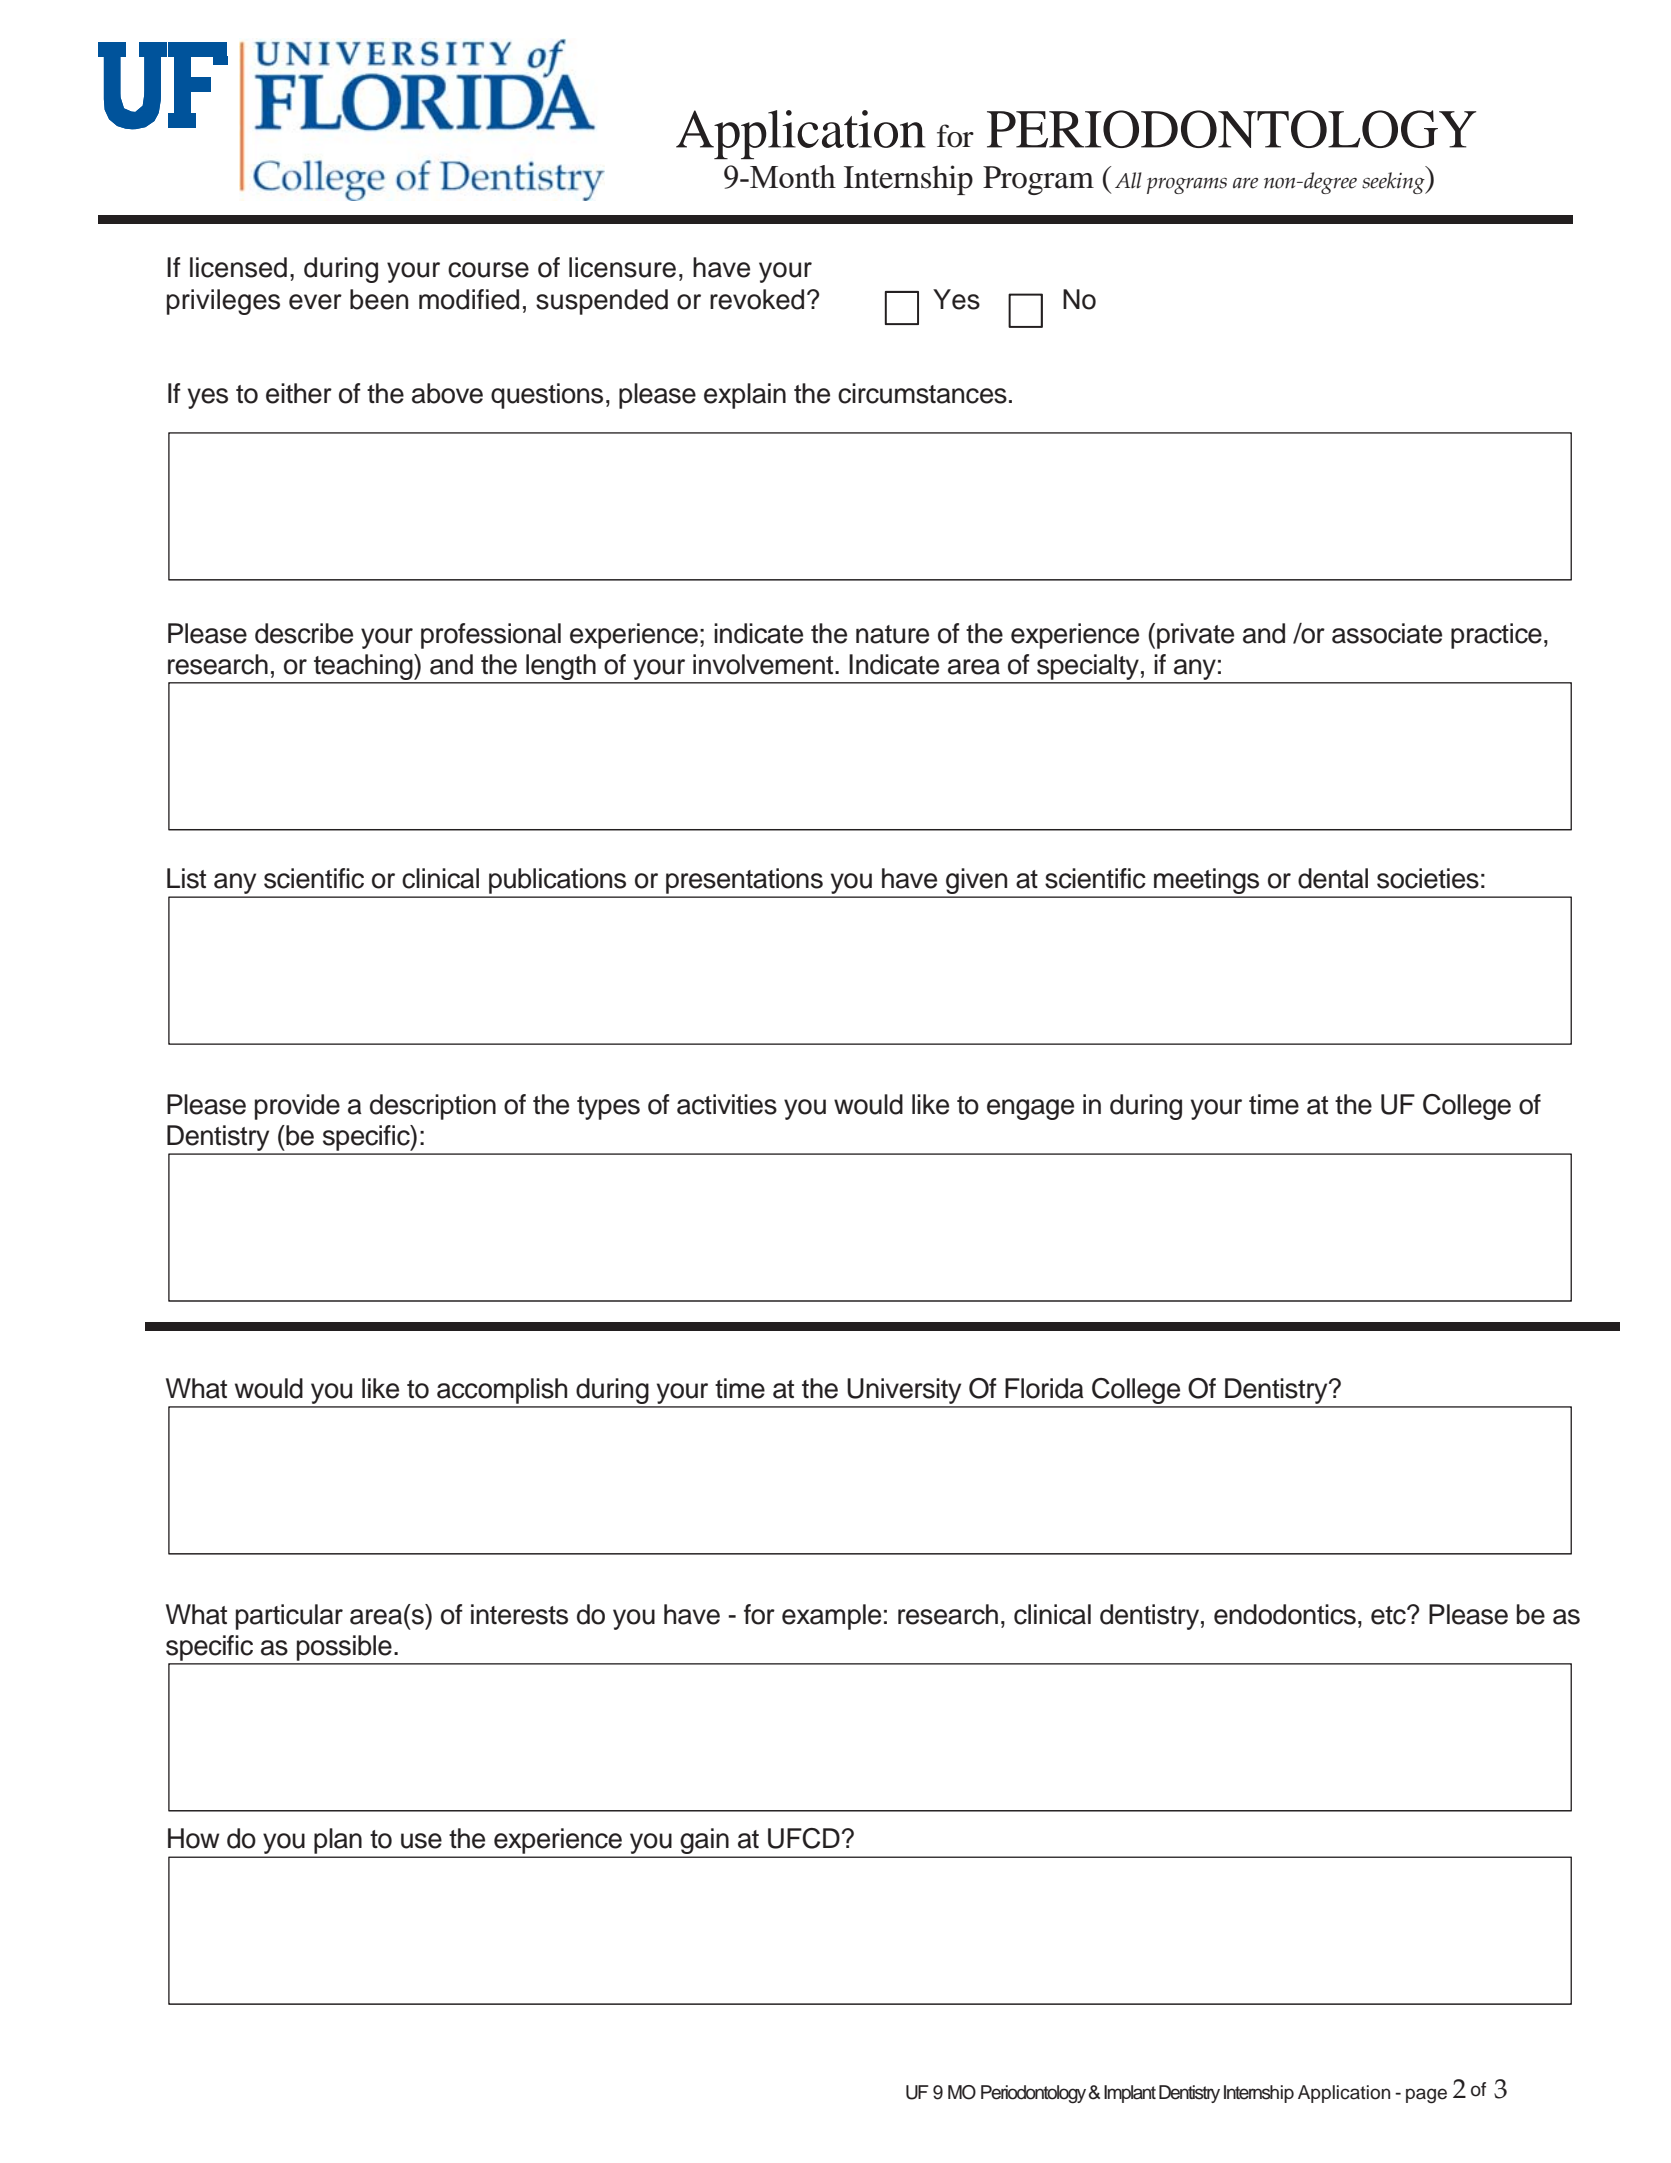  What do you see at coordinates (1426, 2096) in the page?
I see `page` at bounding box center [1426, 2096].
